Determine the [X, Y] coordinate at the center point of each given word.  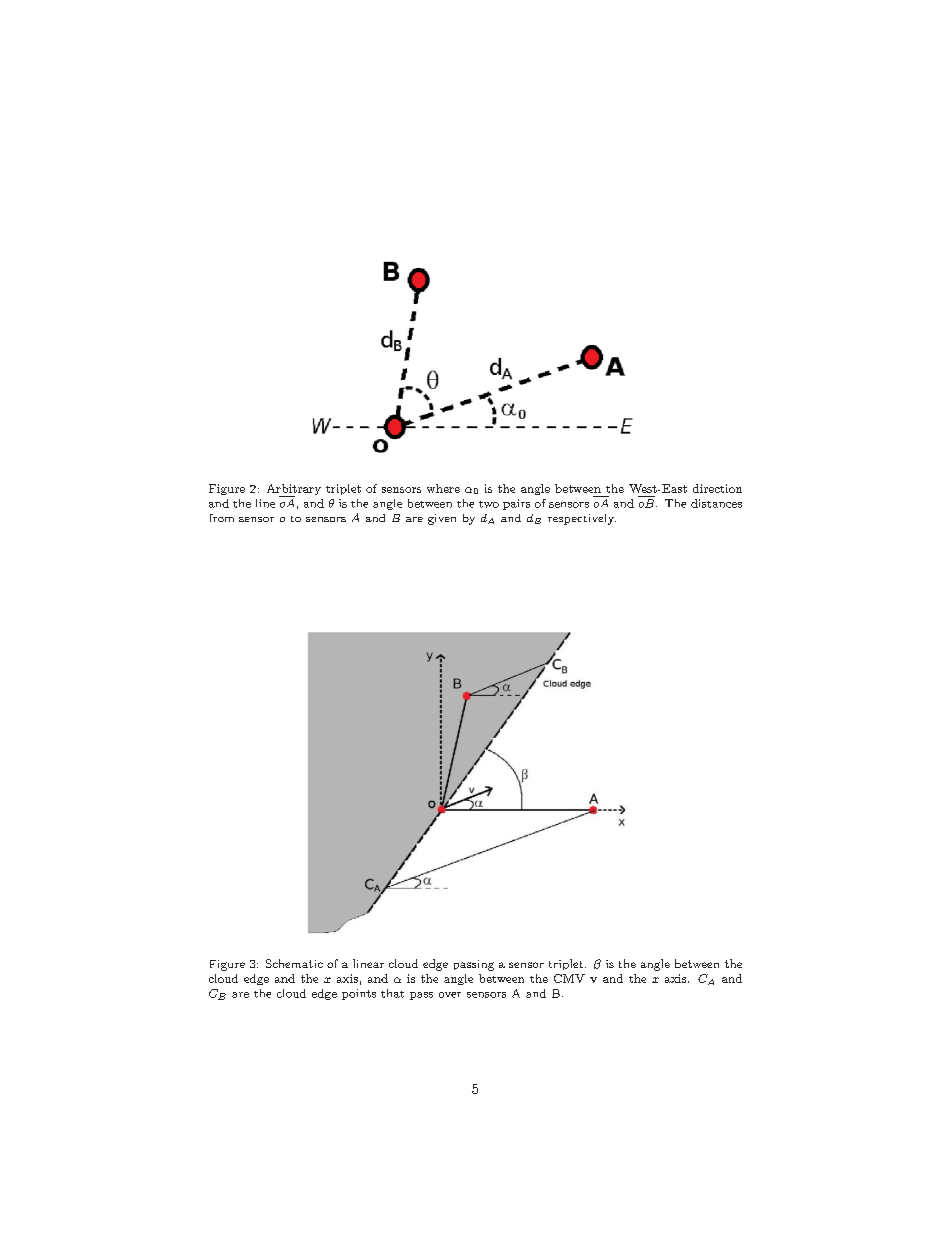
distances [716, 503]
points [359, 994]
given [442, 519]
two [489, 504]
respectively [582, 519]
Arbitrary [294, 490]
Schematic [294, 963]
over [450, 995]
